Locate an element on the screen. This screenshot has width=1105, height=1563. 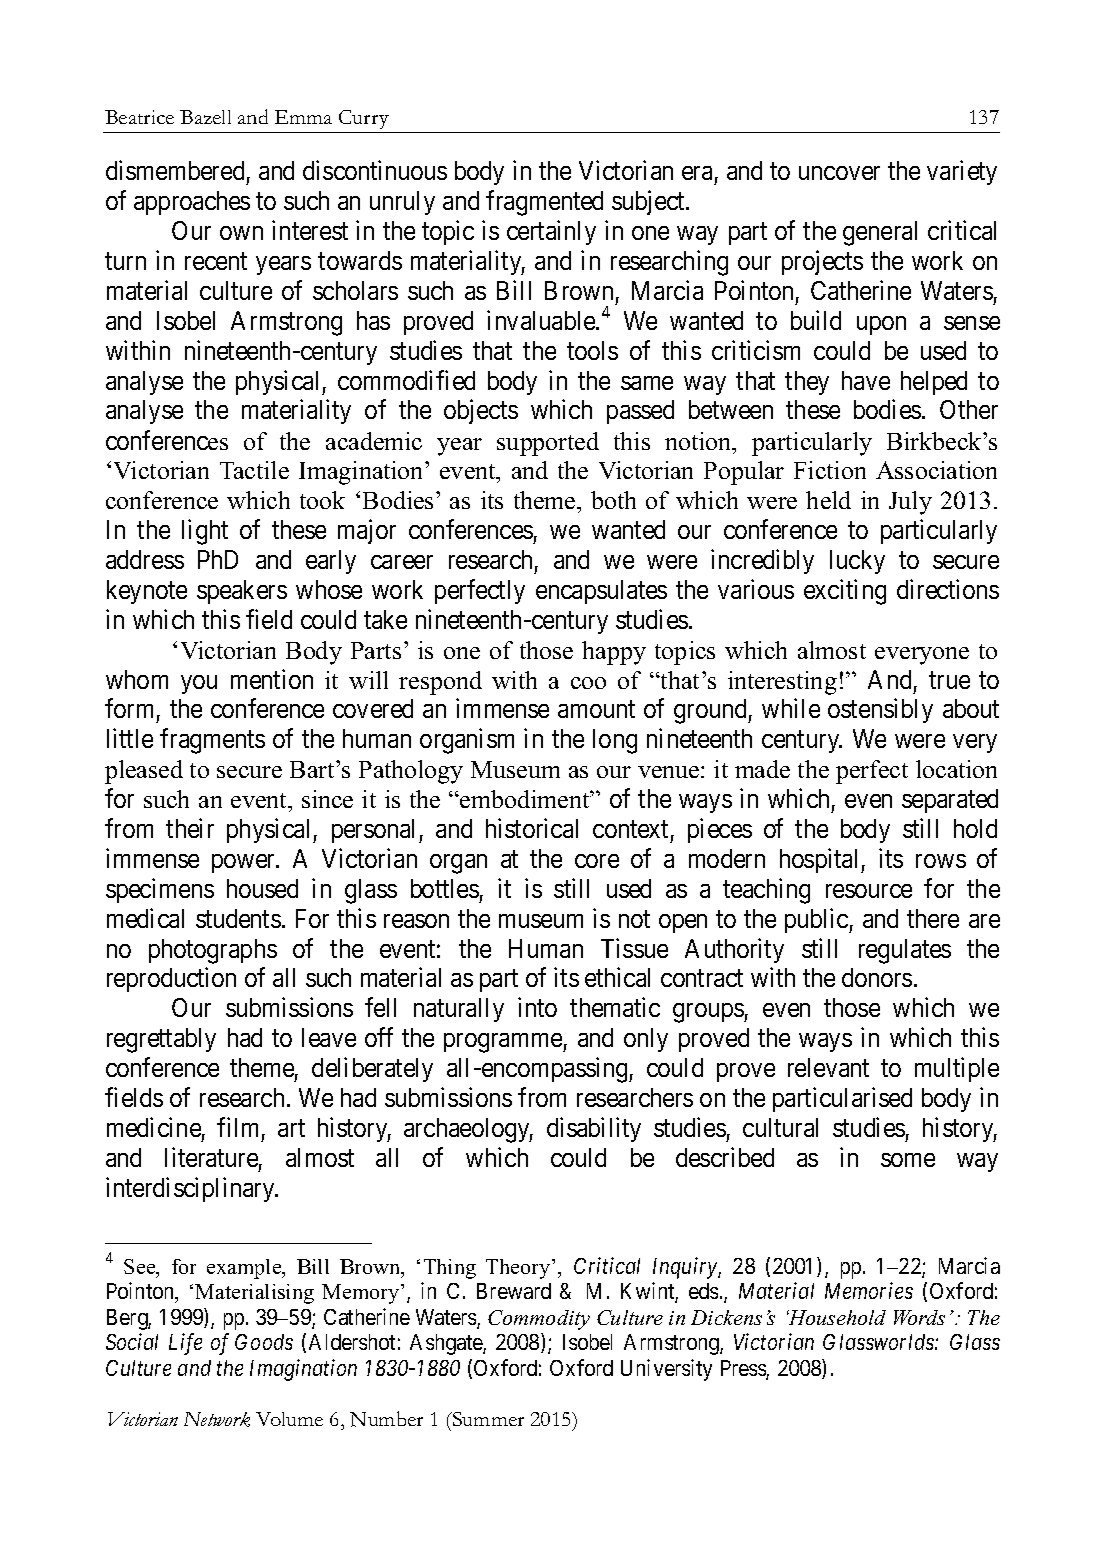
ostensibly is located at coordinates (880, 711).
